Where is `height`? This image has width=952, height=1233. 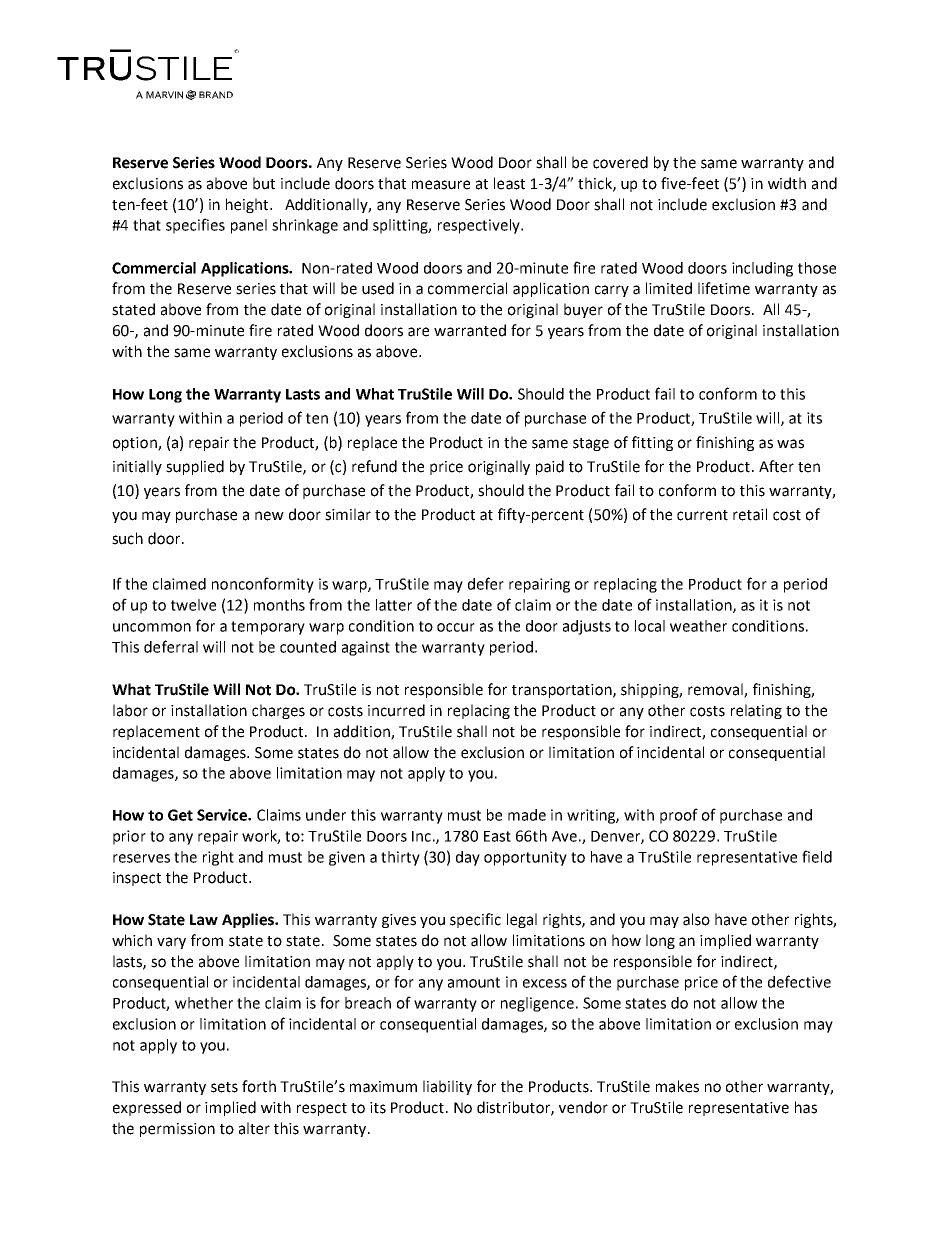 height is located at coordinates (248, 205).
